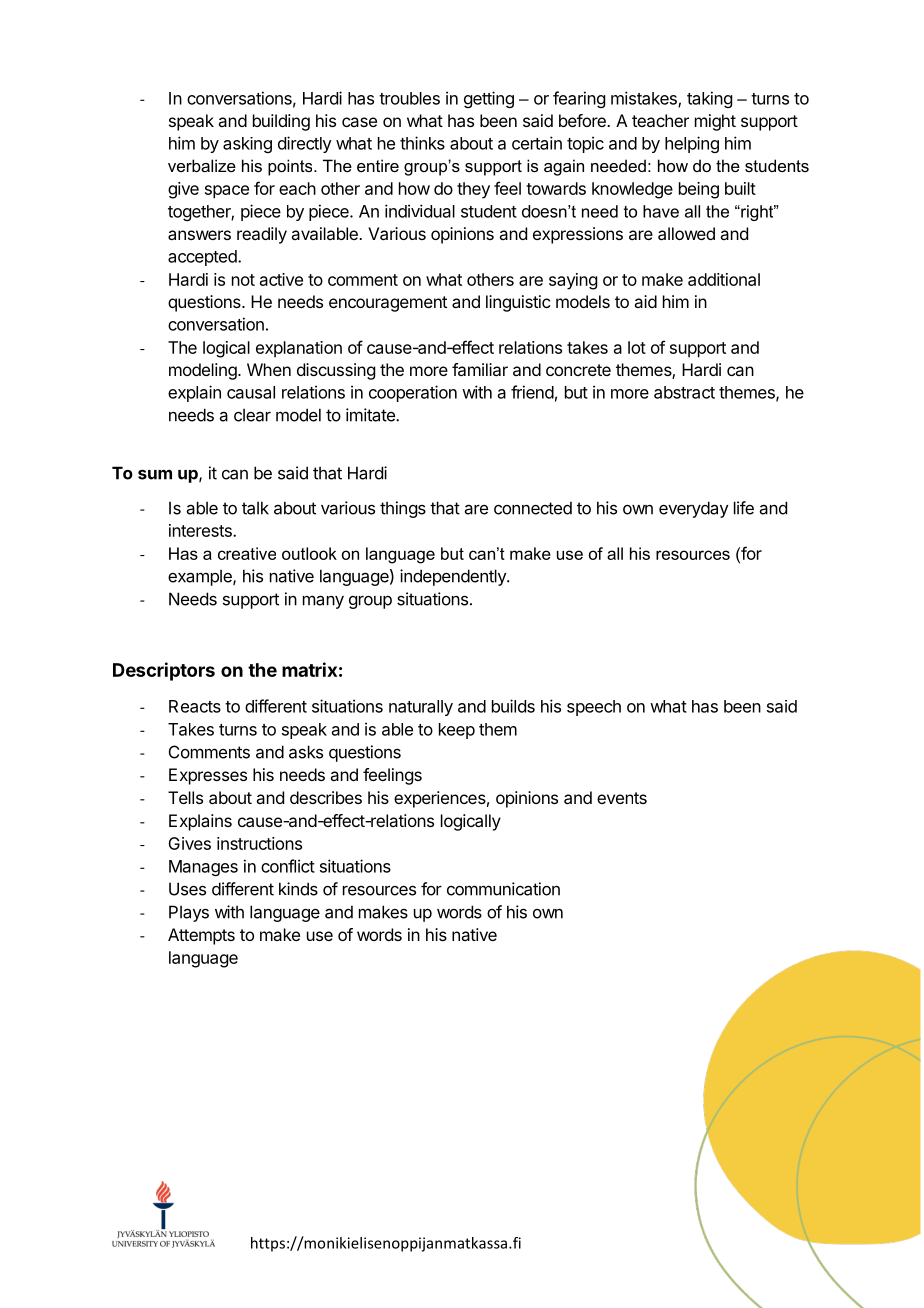  What do you see at coordinates (243, 280) in the screenshot?
I see `not` at bounding box center [243, 280].
